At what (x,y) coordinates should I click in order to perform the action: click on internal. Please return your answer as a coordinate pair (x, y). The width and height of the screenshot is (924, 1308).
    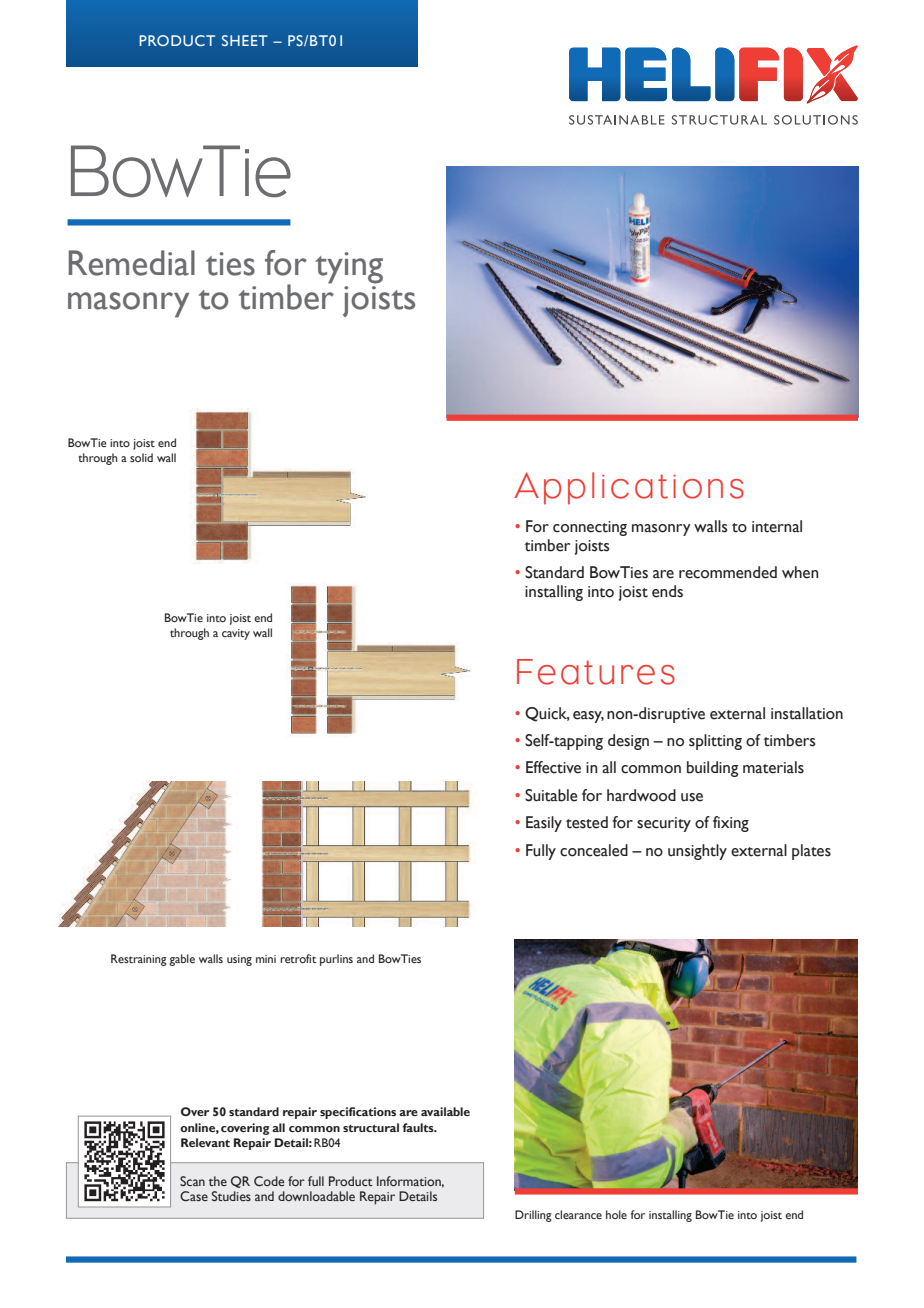
    Looking at the image, I should click on (777, 526).
